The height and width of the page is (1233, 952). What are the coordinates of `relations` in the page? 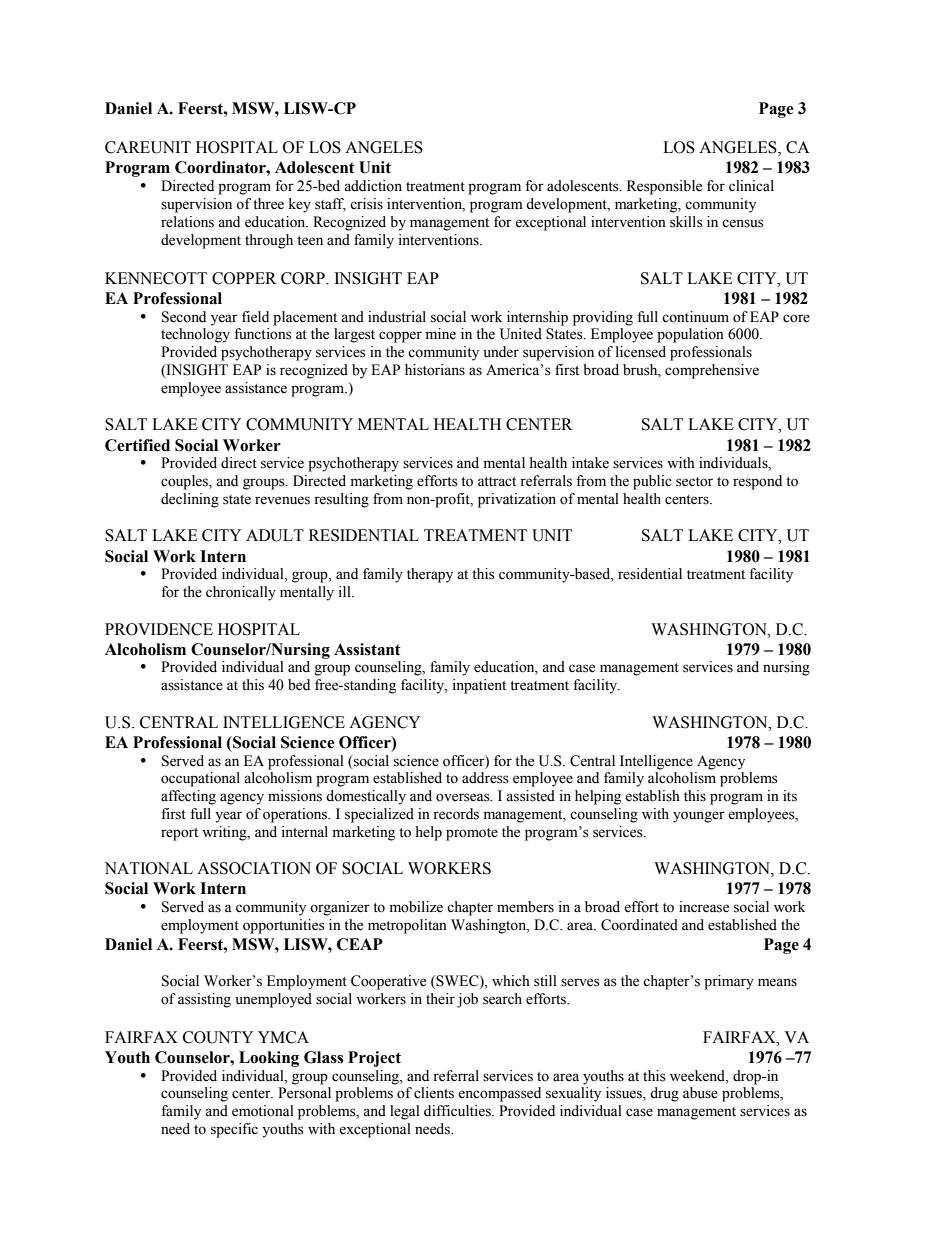 It's located at (187, 222).
